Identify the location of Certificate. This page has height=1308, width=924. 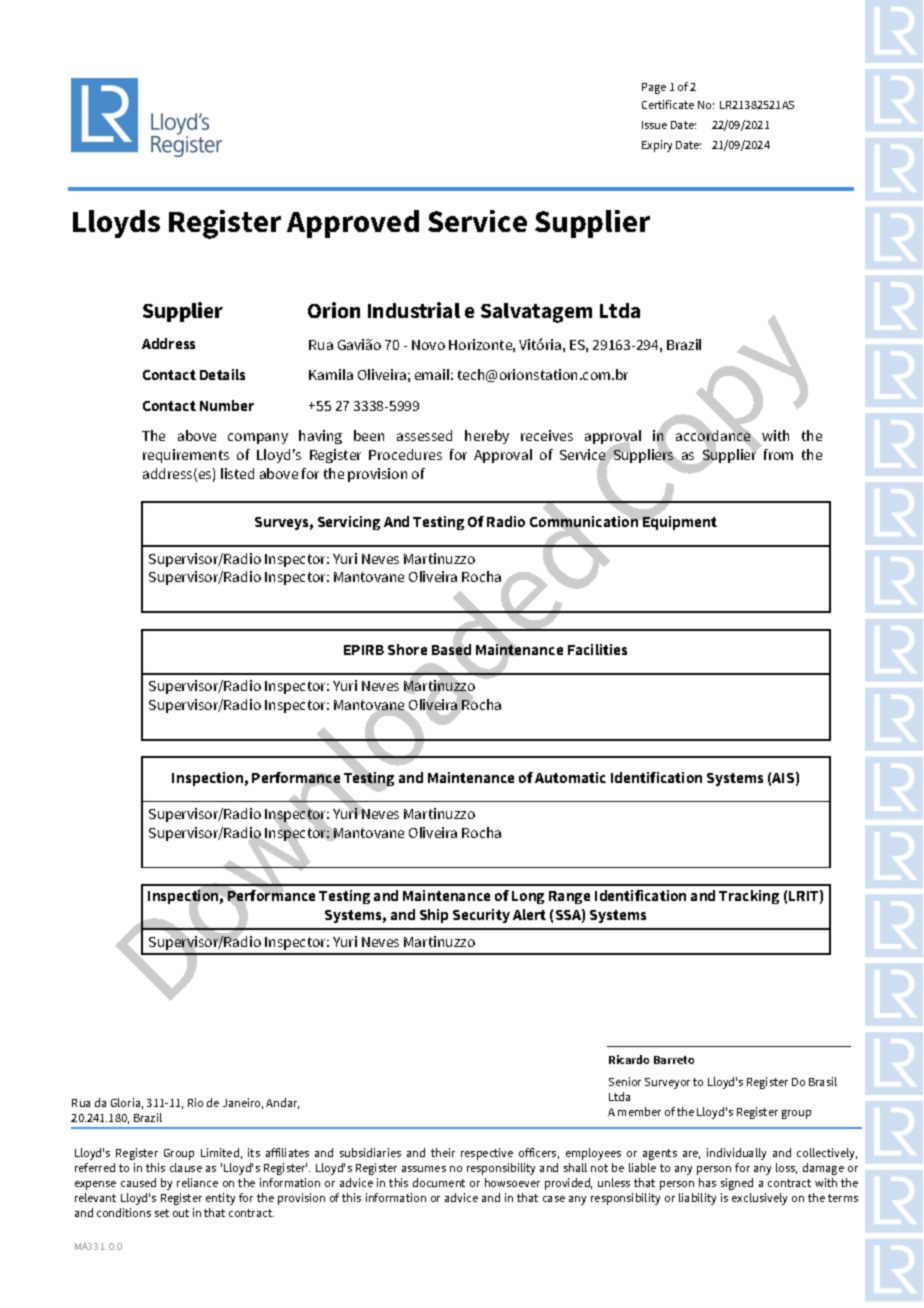
(668, 104).
